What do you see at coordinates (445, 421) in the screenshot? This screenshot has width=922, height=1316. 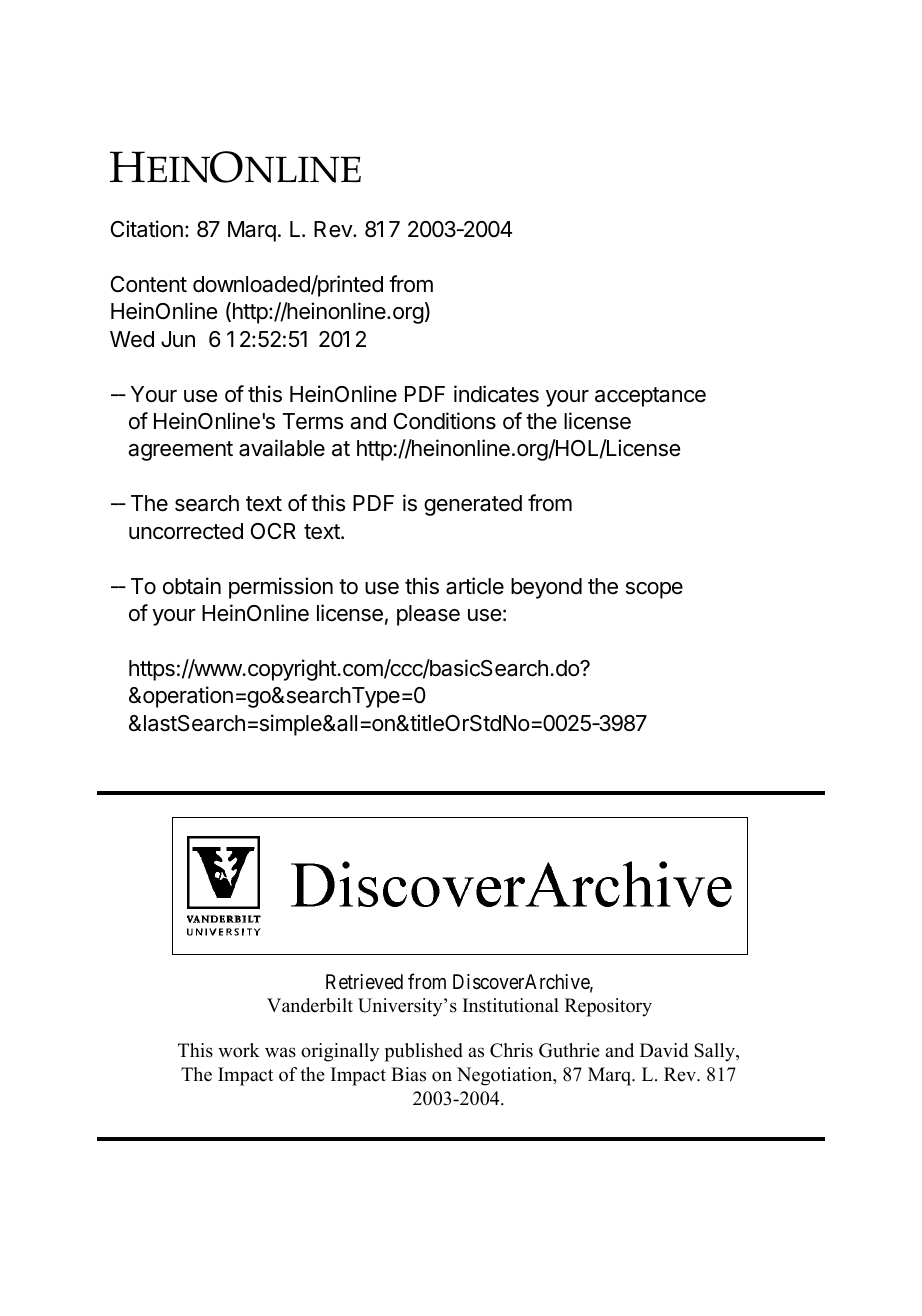 I see `Conditions` at bounding box center [445, 421].
